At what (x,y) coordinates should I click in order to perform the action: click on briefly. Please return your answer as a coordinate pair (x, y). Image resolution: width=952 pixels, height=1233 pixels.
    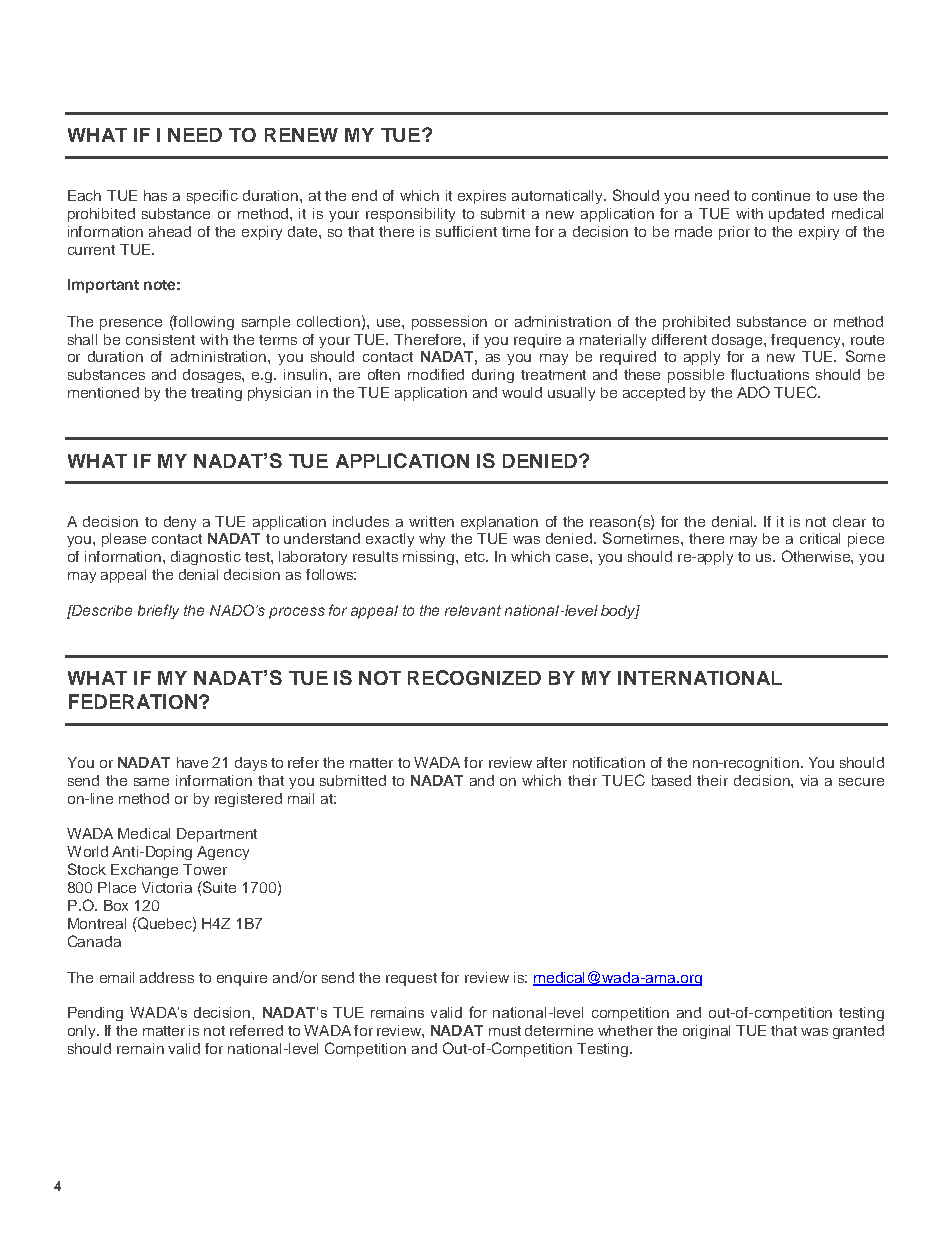
    Looking at the image, I should click on (158, 611).
